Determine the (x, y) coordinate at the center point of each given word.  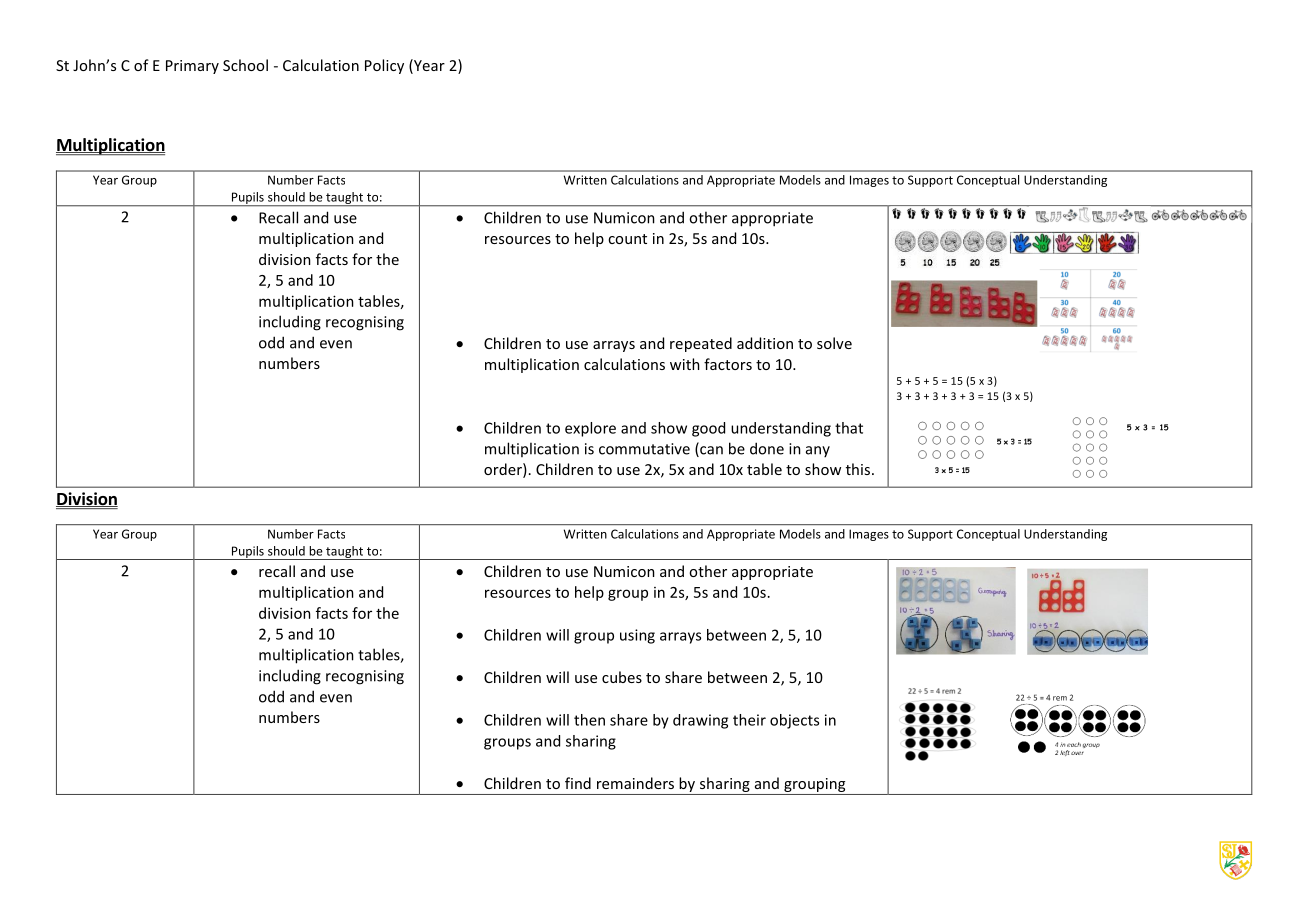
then (589, 720)
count (627, 239)
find (578, 783)
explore (590, 429)
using (637, 636)
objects (794, 721)
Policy (384, 66)
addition (765, 343)
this (858, 469)
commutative (644, 449)
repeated (701, 344)
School (245, 65)
